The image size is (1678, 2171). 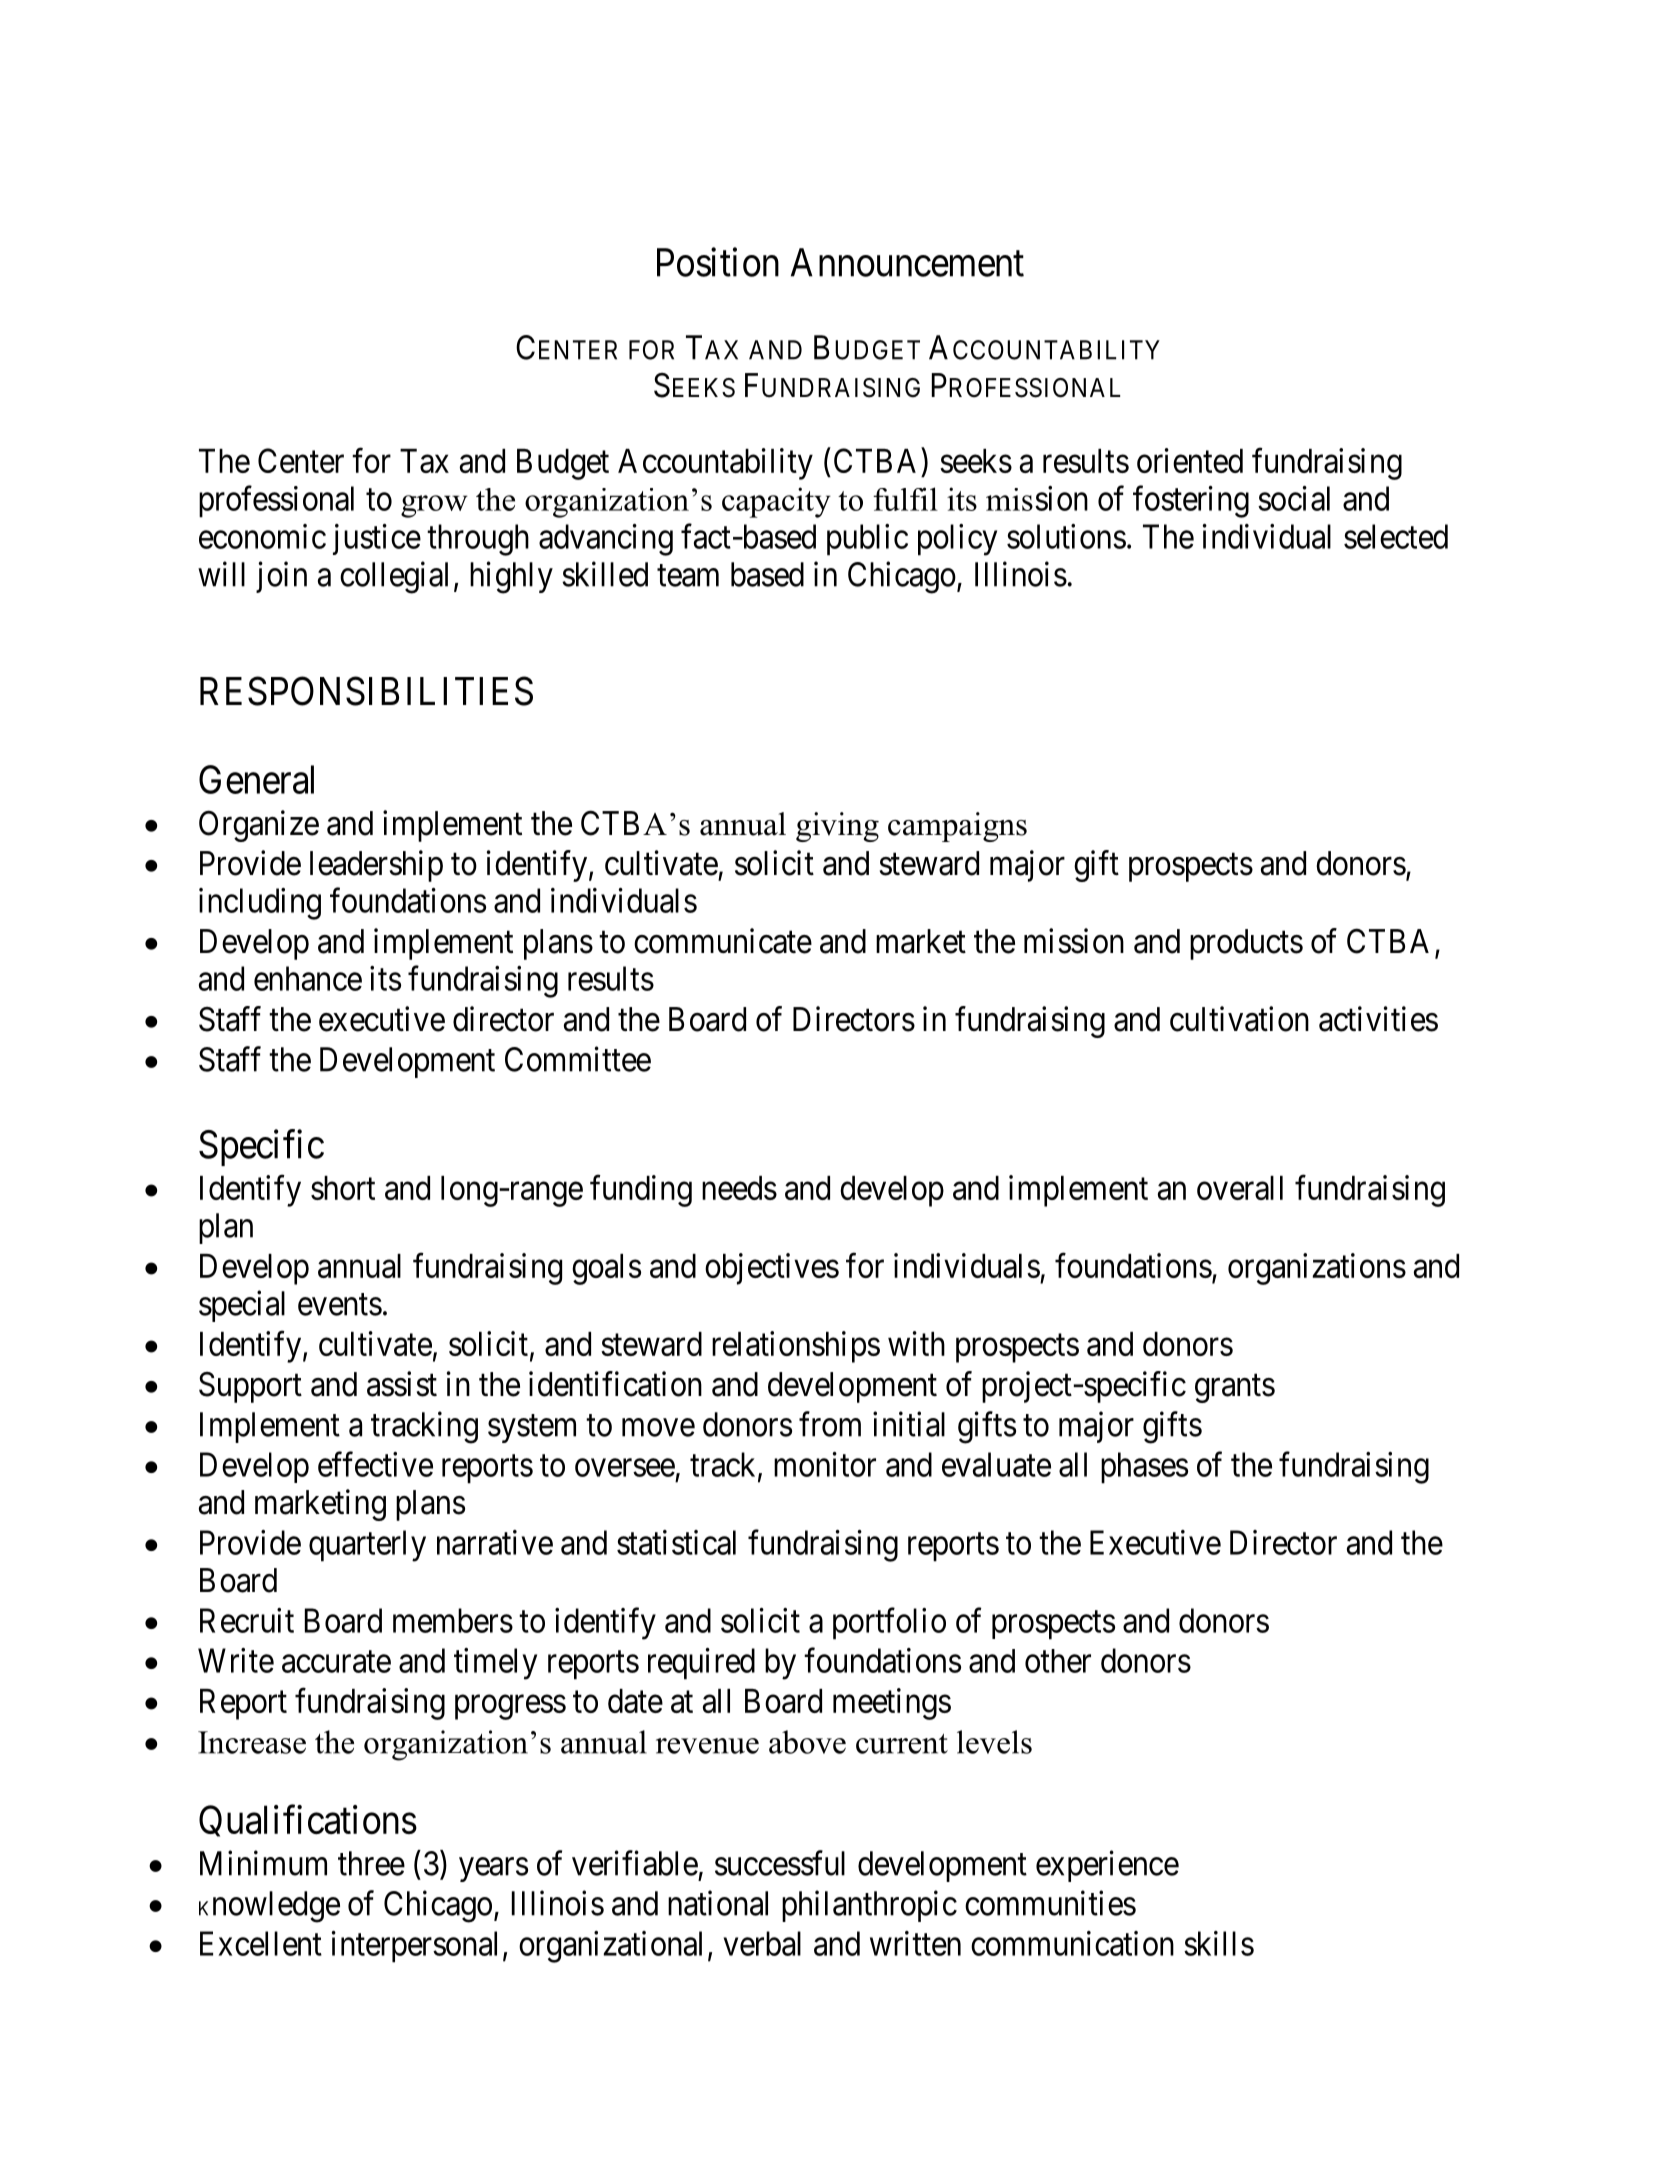 I want to click on overall, so click(x=1240, y=1188).
